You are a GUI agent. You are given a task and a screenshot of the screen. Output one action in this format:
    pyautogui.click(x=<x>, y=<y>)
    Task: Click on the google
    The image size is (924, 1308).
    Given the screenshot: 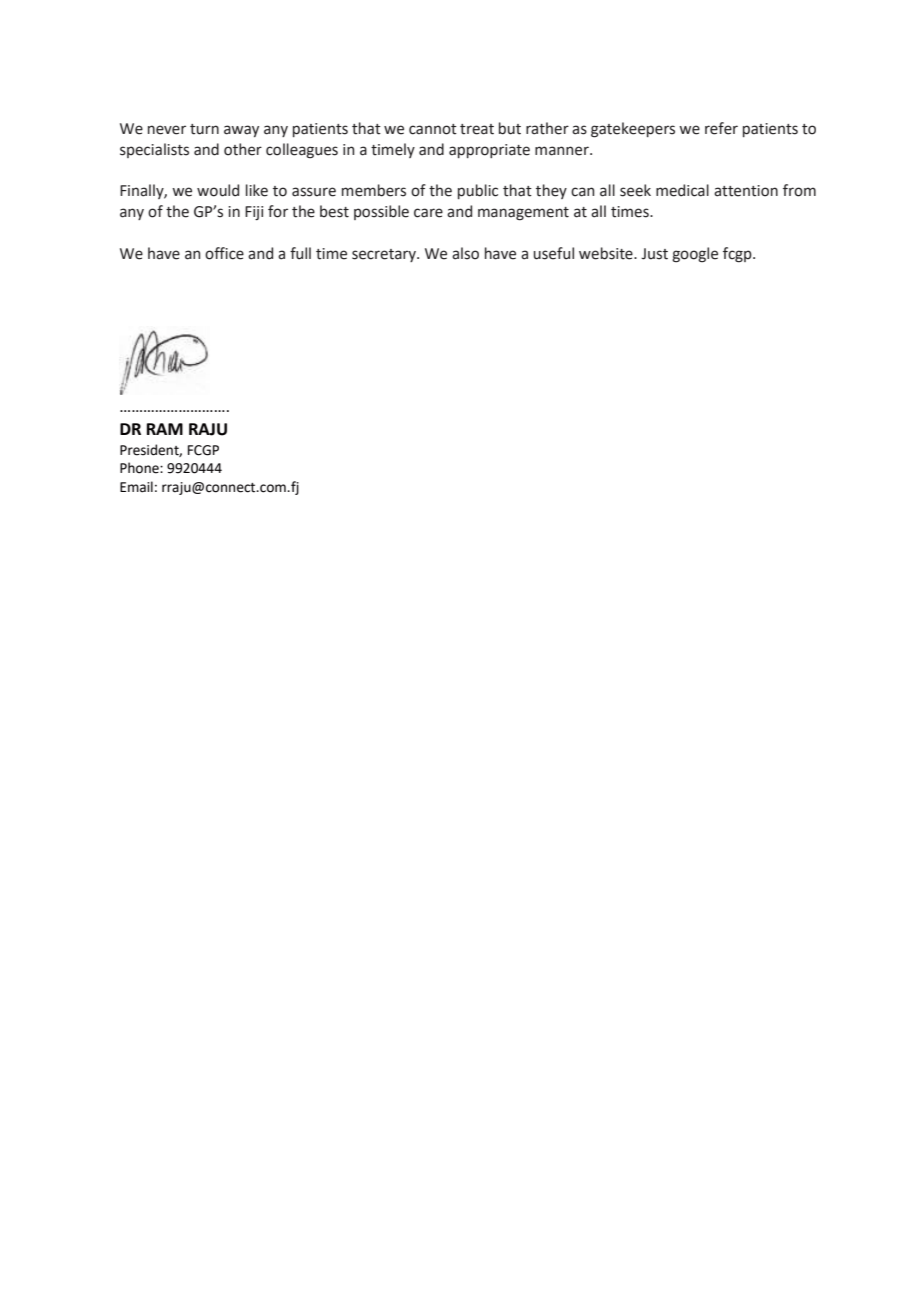 What is the action you would take?
    pyautogui.click(x=695, y=255)
